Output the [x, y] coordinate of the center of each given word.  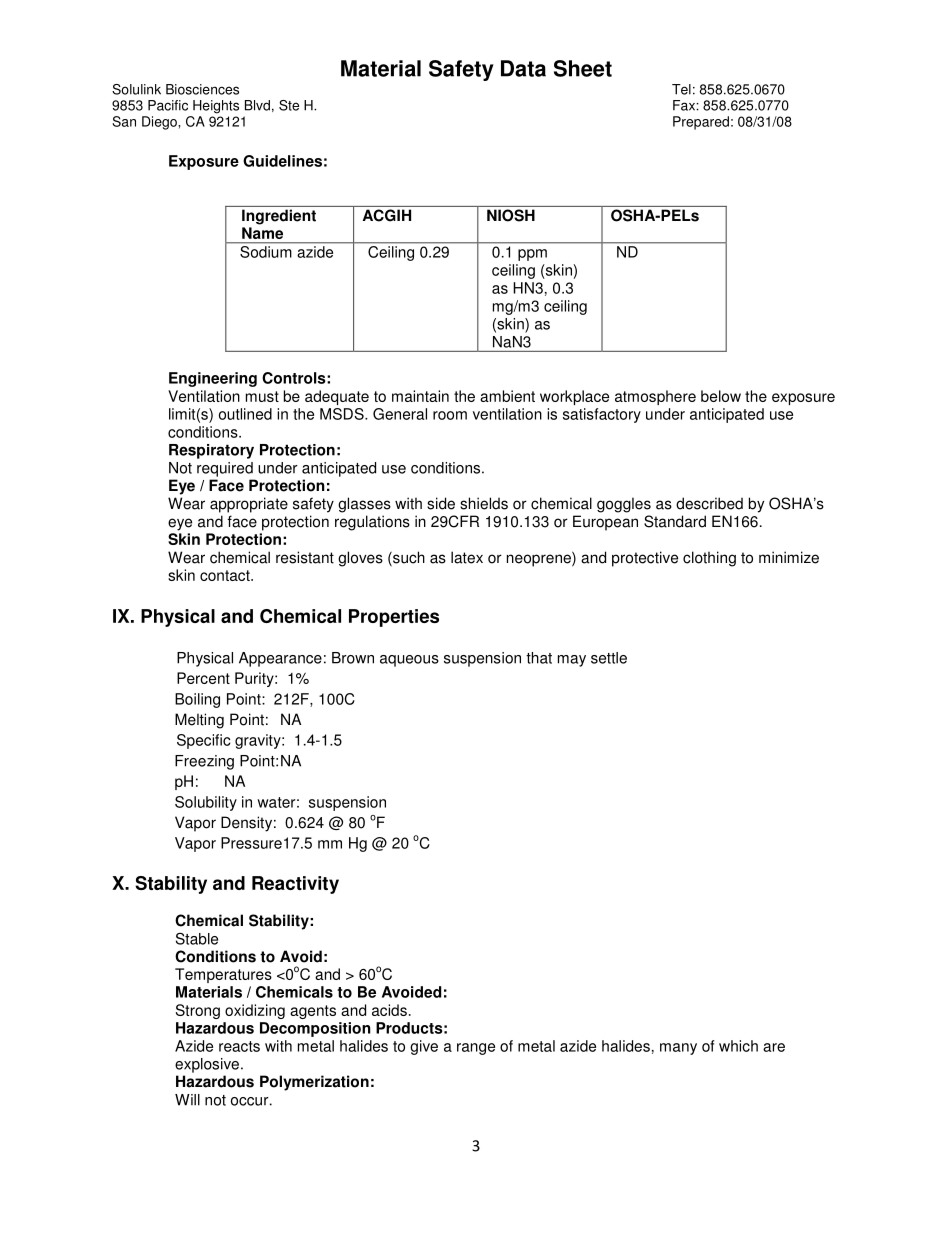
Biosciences [202, 89]
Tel [681, 89]
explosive [207, 1065]
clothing [709, 559]
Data [523, 68]
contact [226, 575]
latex [467, 557]
